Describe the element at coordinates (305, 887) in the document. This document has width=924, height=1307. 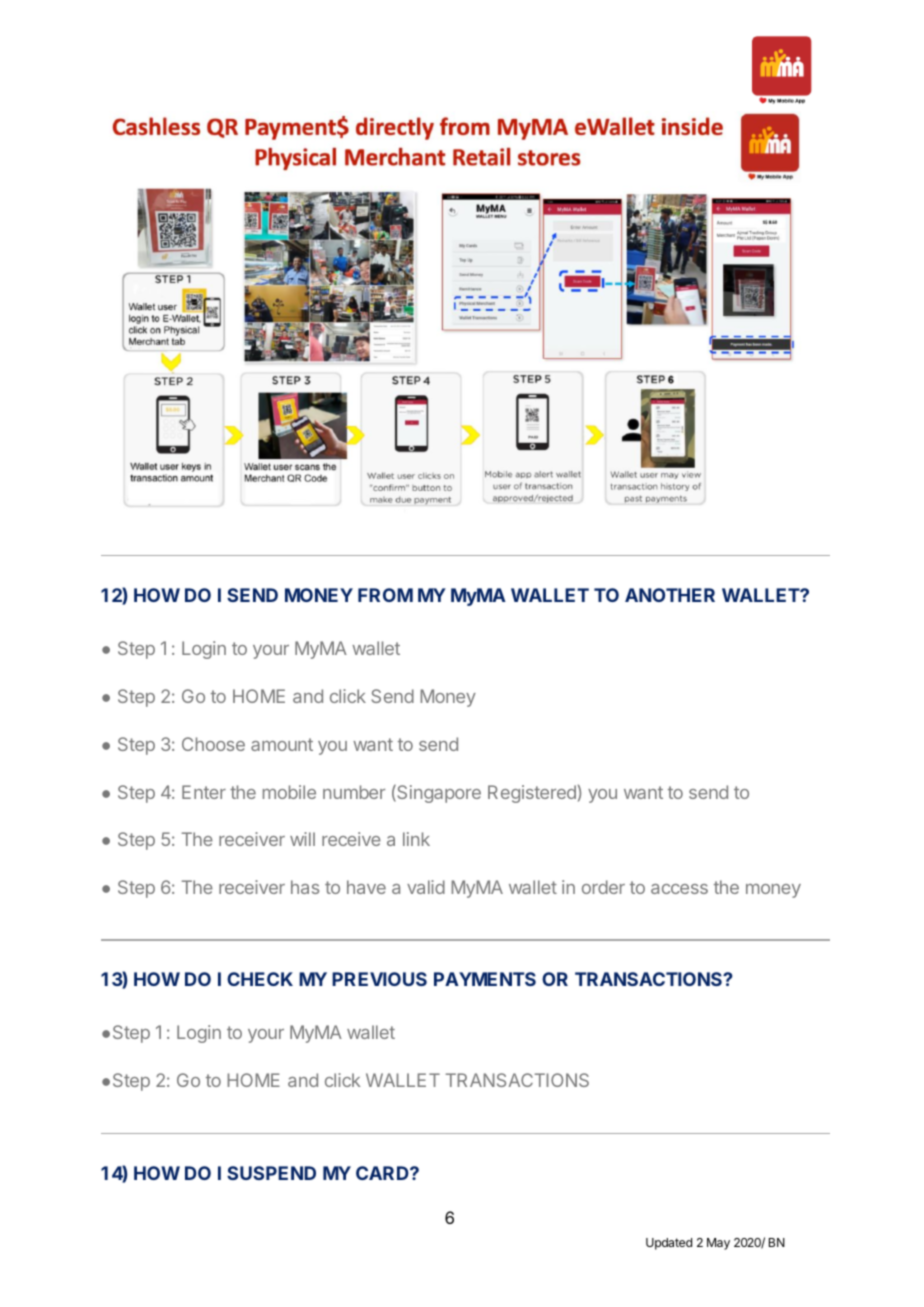
I see `has` at that location.
